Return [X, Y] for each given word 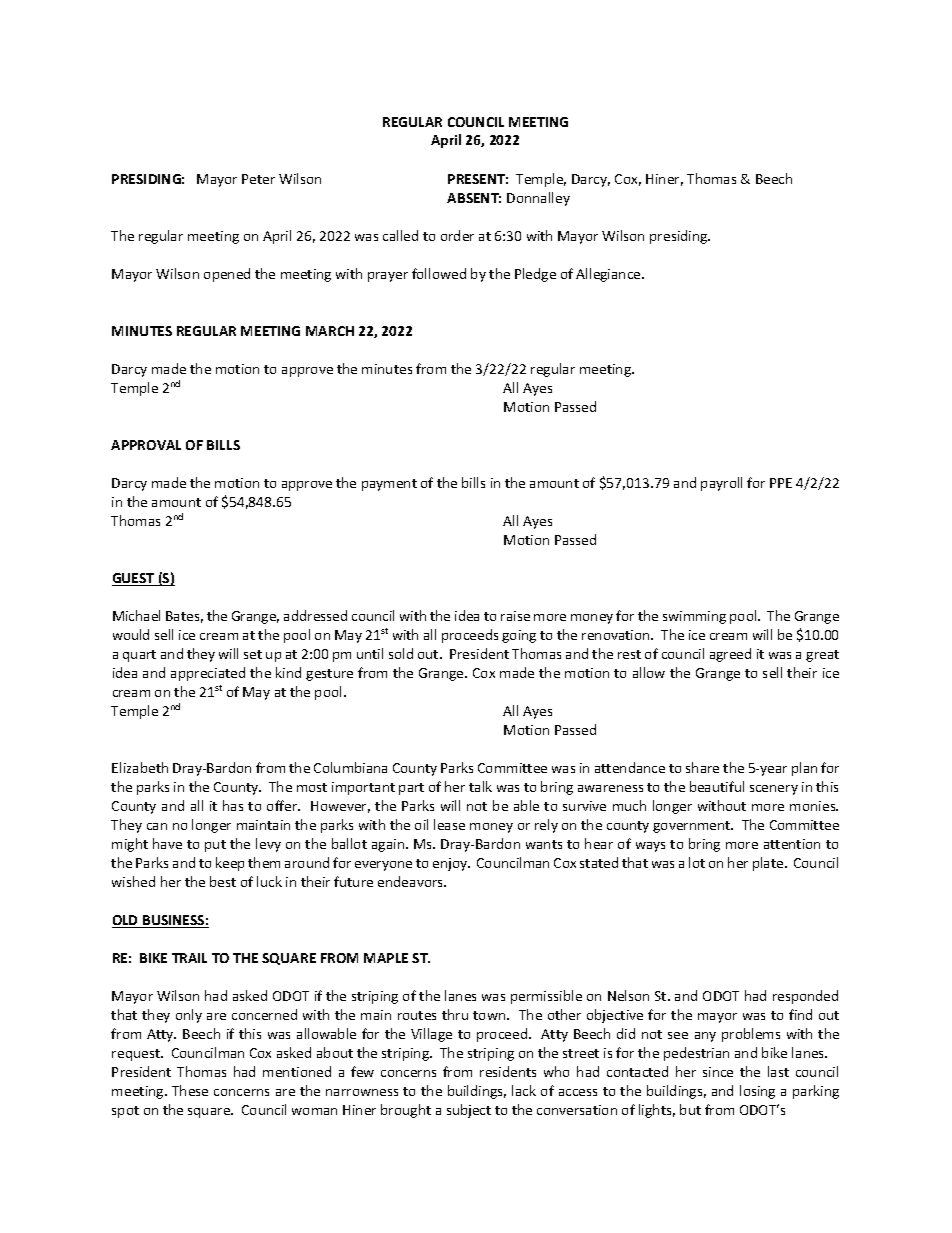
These [190, 1090]
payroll [721, 484]
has [233, 805]
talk [480, 786]
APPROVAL [146, 445]
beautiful [717, 786]
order [457, 235]
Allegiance [609, 275]
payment [389, 485]
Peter [258, 179]
